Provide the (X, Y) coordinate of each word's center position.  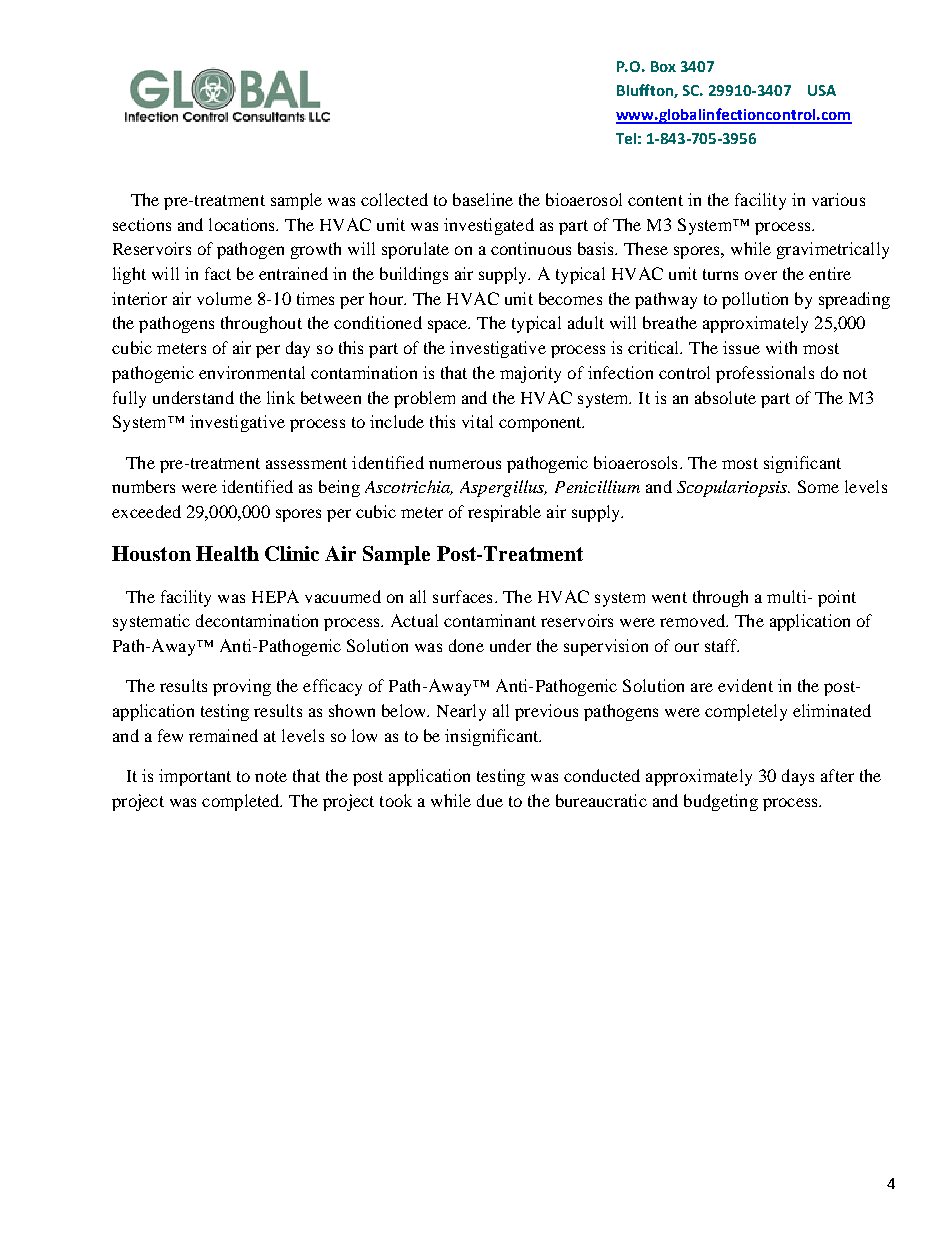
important (195, 777)
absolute (725, 397)
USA (822, 90)
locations (243, 224)
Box (663, 66)
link (281, 397)
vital (477, 421)
